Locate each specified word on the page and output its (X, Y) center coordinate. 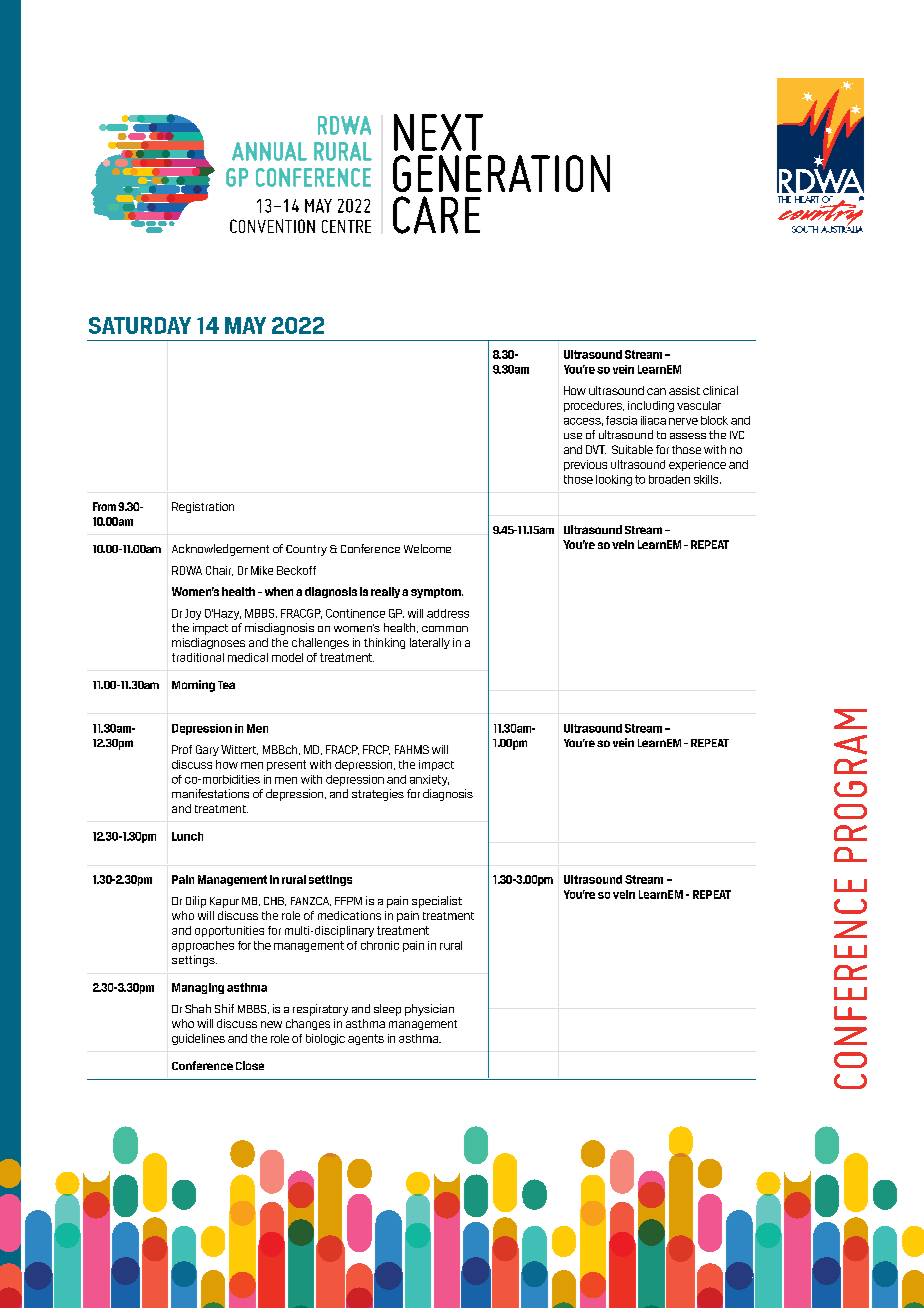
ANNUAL (269, 151)
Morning (193, 686)
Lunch (187, 836)
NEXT (438, 132)
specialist (437, 902)
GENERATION (501, 173)
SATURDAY (140, 325)
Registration (203, 507)
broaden (669, 479)
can (656, 391)
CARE (436, 215)
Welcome (427, 548)
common (445, 629)
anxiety (429, 780)
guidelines (198, 1039)
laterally (430, 643)
